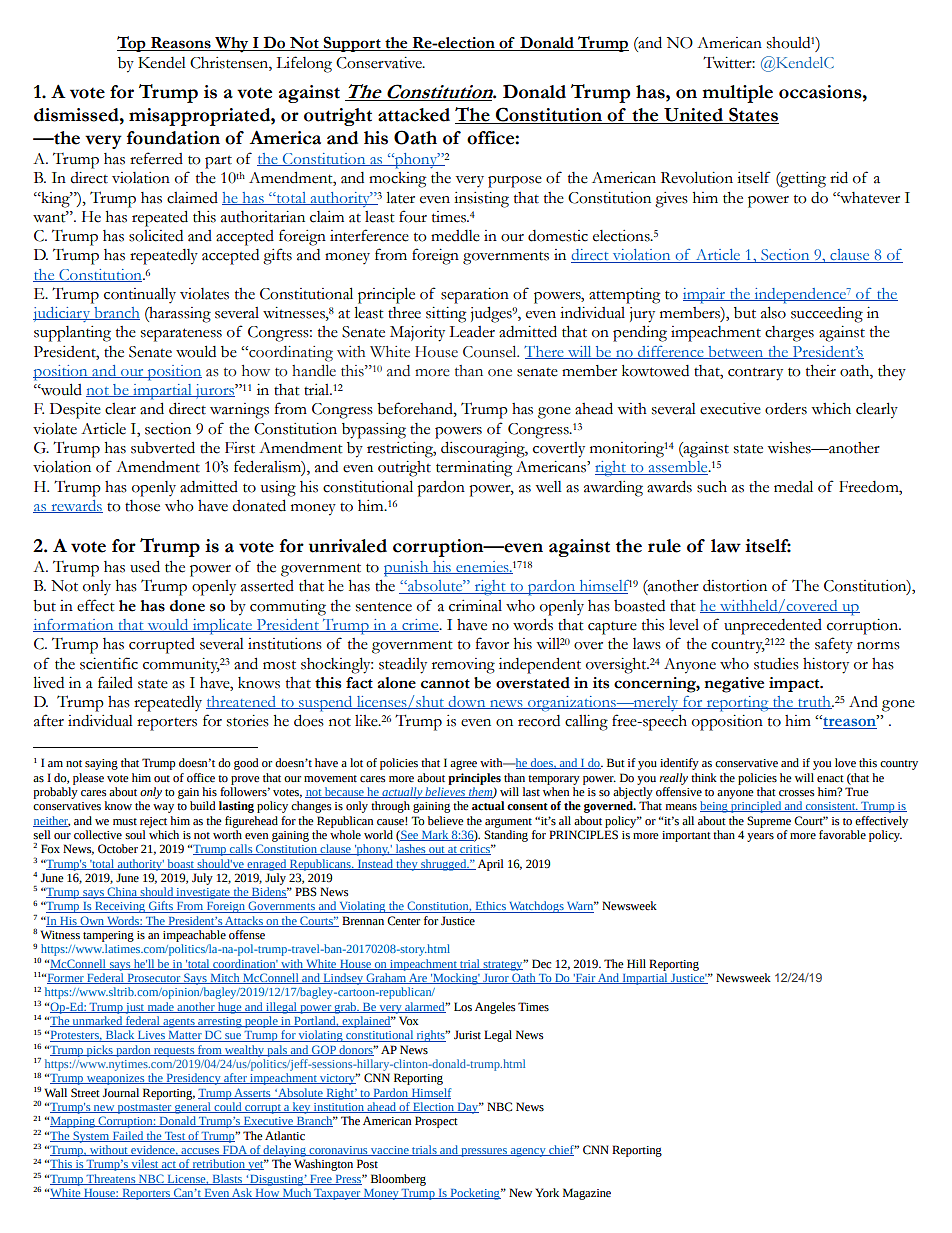 This screenshot has height=1233, width=952. Describe the element at coordinates (132, 44) in the screenshot. I see `Top` at that location.
